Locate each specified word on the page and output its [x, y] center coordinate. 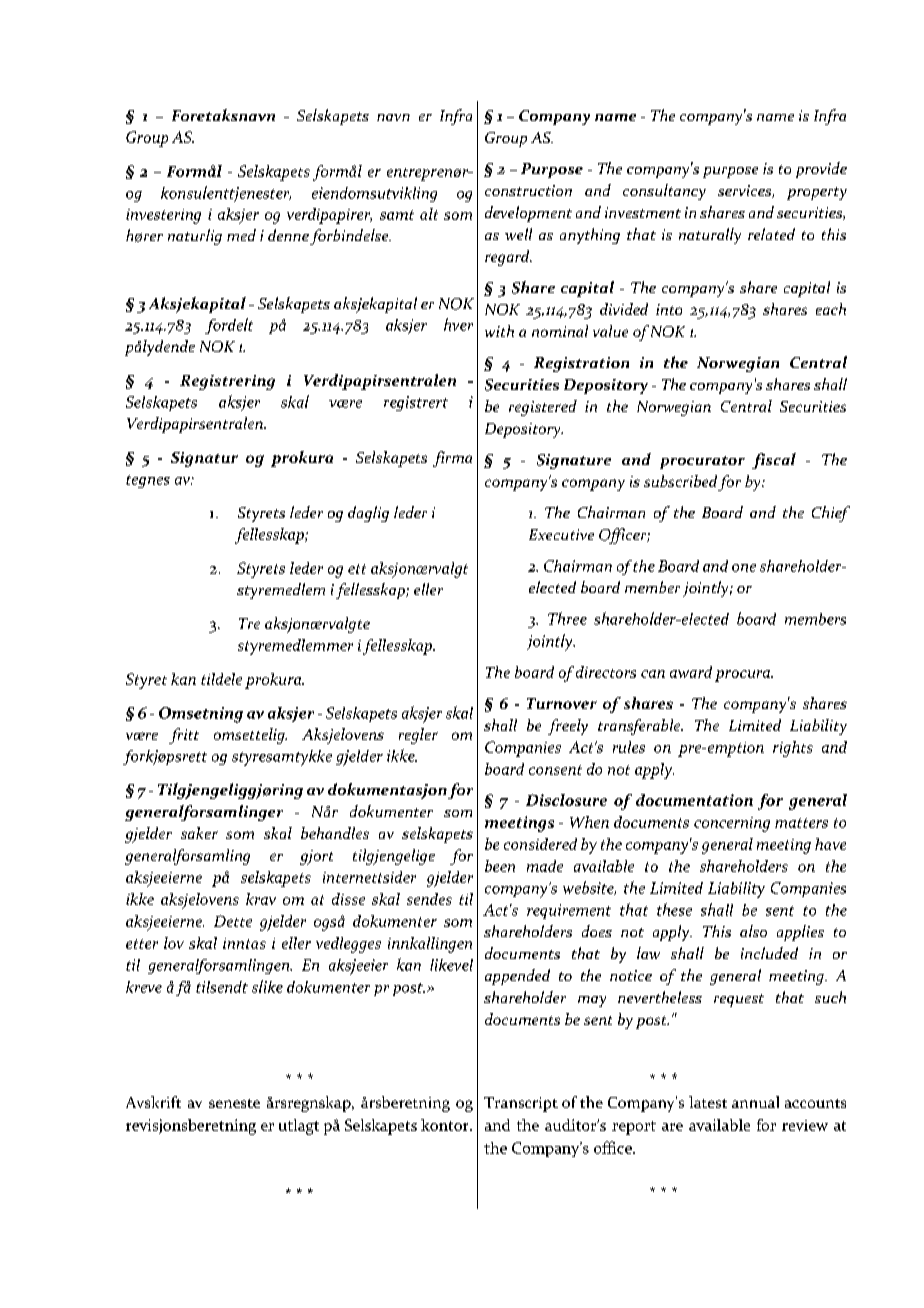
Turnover [562, 703]
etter [142, 944]
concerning [732, 824]
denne [288, 235]
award [691, 672]
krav [261, 899]
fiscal [774, 461]
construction [528, 190]
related [771, 234]
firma [452, 459]
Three [567, 618]
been [500, 866]
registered [543, 408]
